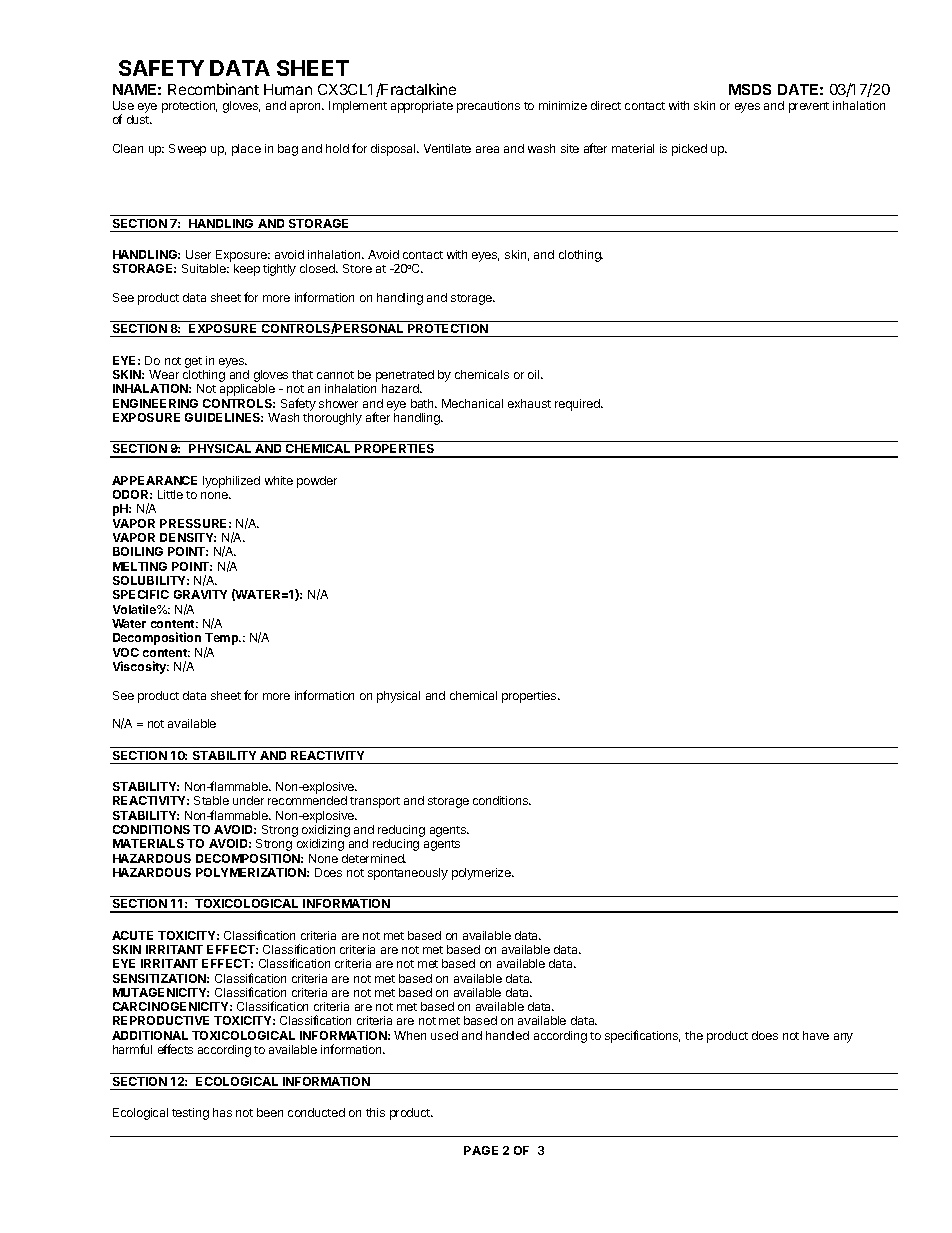  I want to click on precautions, so click(488, 107).
